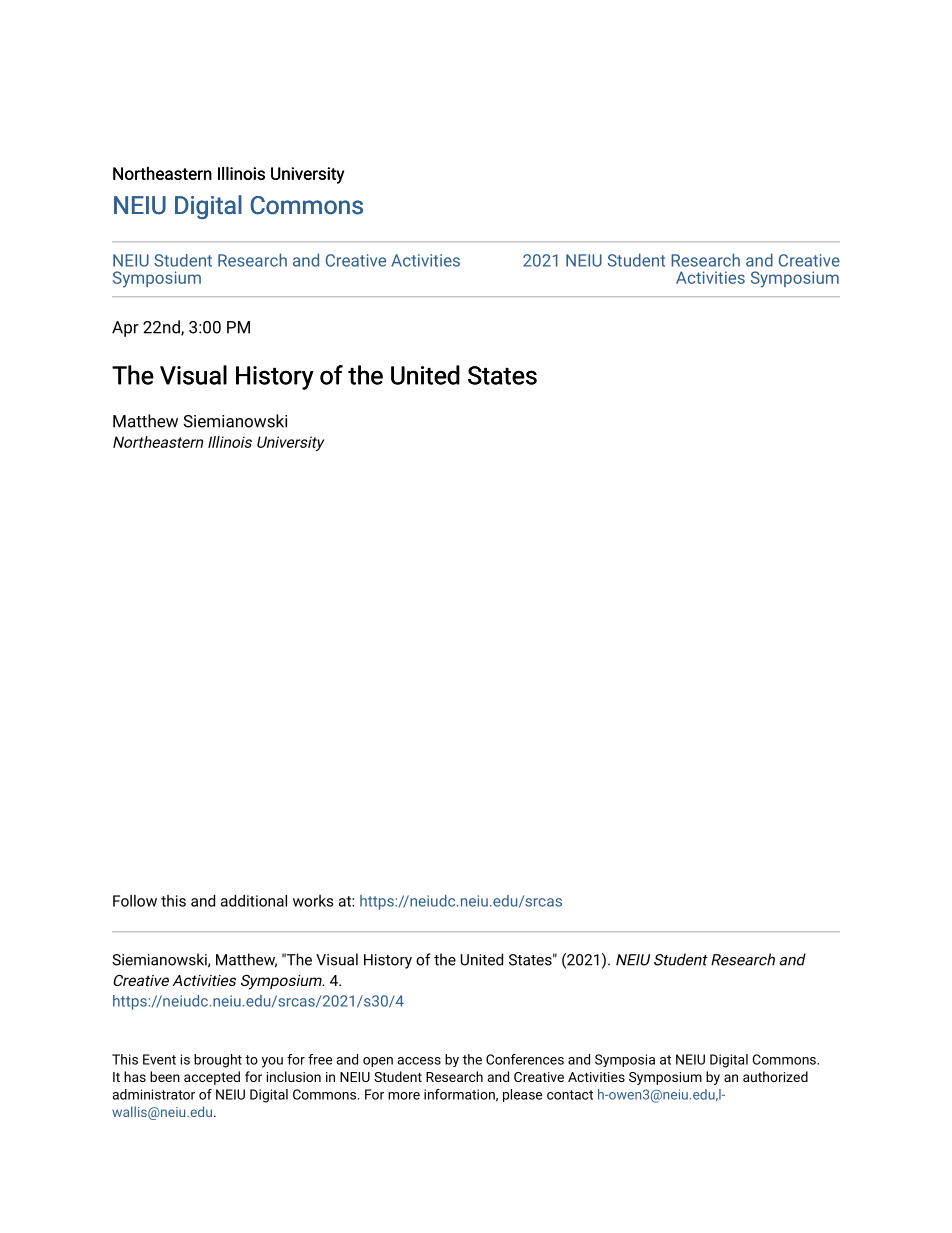  I want to click on additional, so click(254, 901).
